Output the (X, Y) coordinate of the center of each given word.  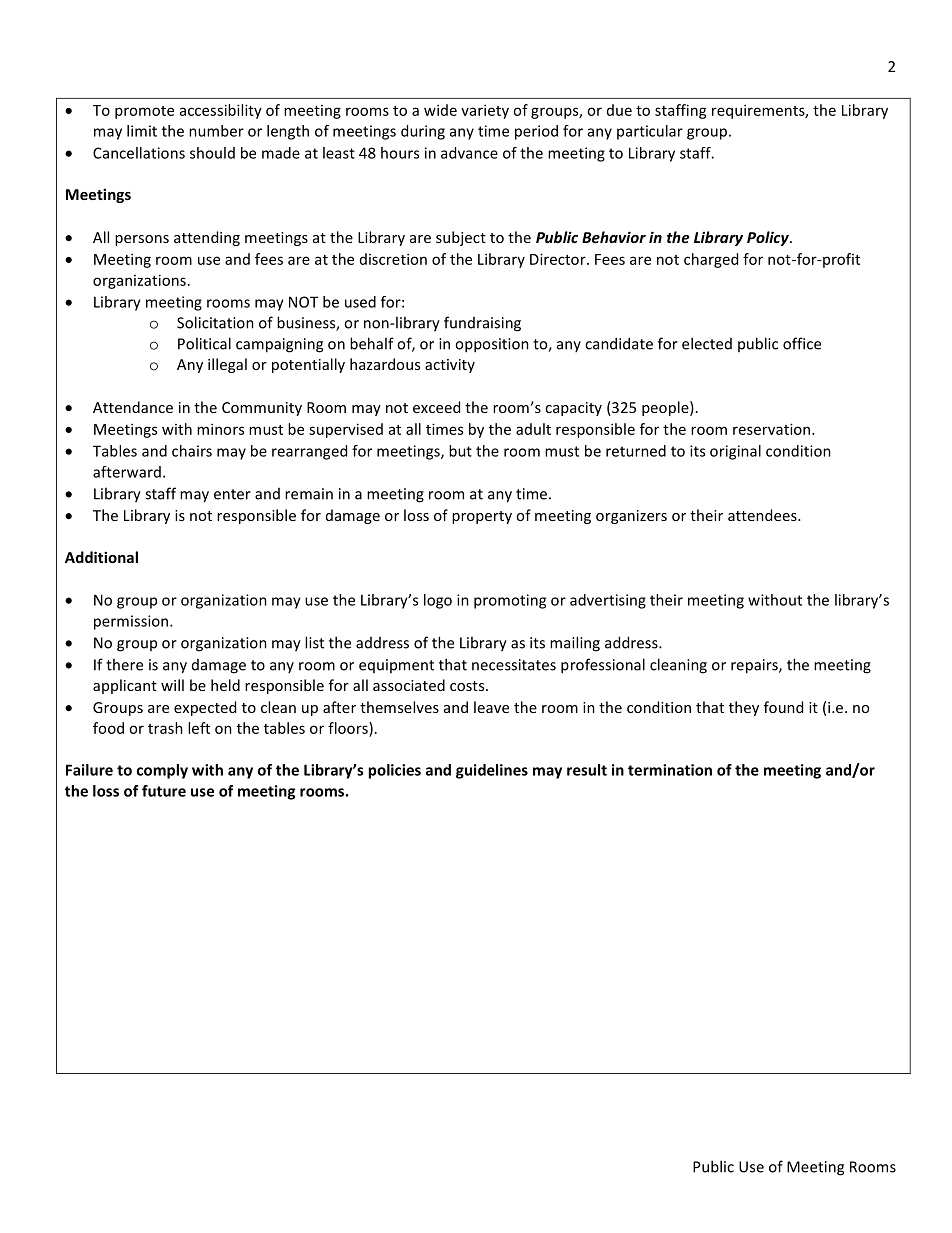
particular (650, 132)
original (735, 452)
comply (162, 771)
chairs (192, 451)
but (460, 451)
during (423, 132)
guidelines (492, 771)
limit (142, 131)
